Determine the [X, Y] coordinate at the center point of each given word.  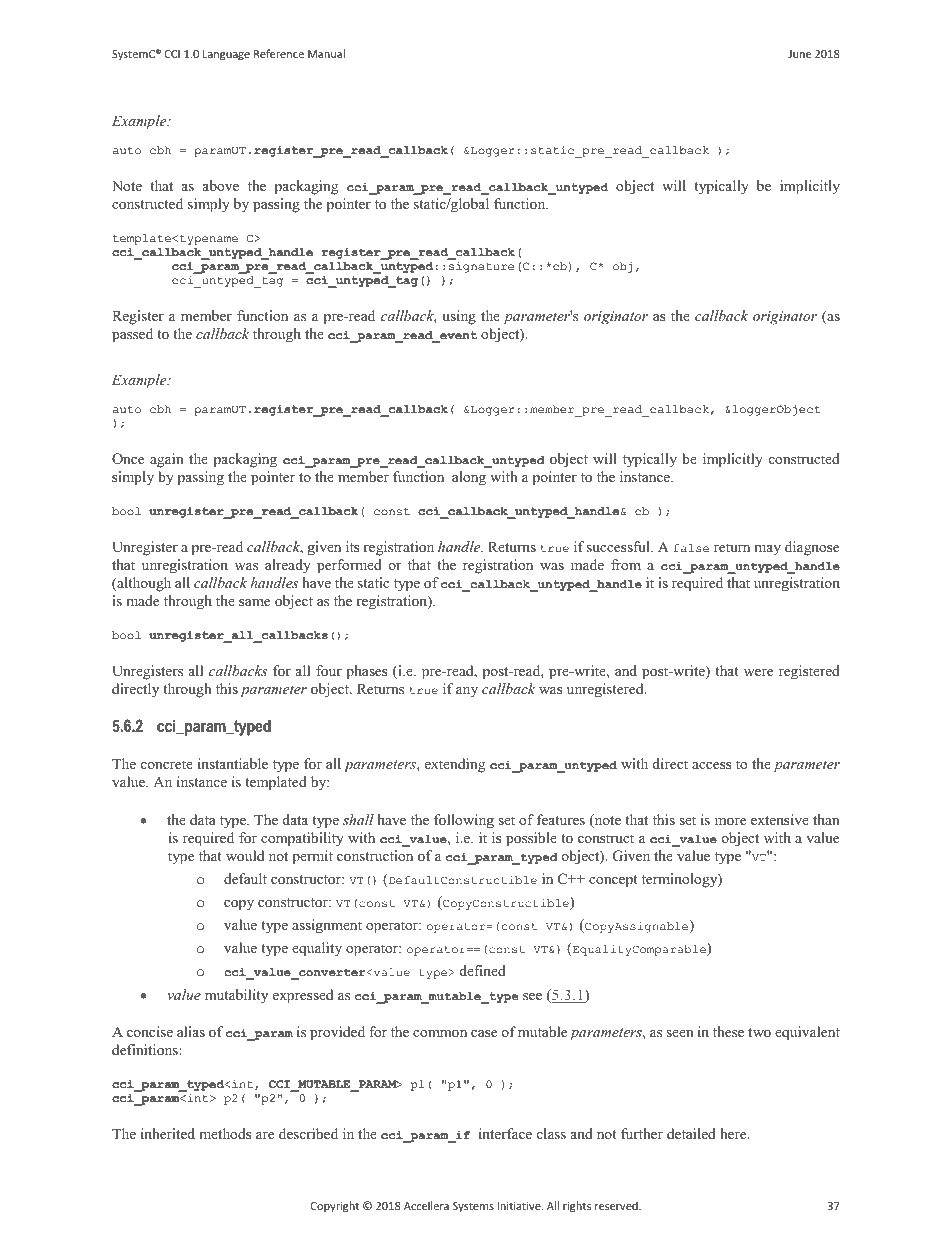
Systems [473, 1207]
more [730, 821]
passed [132, 335]
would [245, 855]
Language [226, 55]
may [767, 550]
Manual [326, 53]
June [799, 54]
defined [483, 970]
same [254, 602]
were [758, 672]
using [459, 317]
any [467, 692]
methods [225, 1133]
